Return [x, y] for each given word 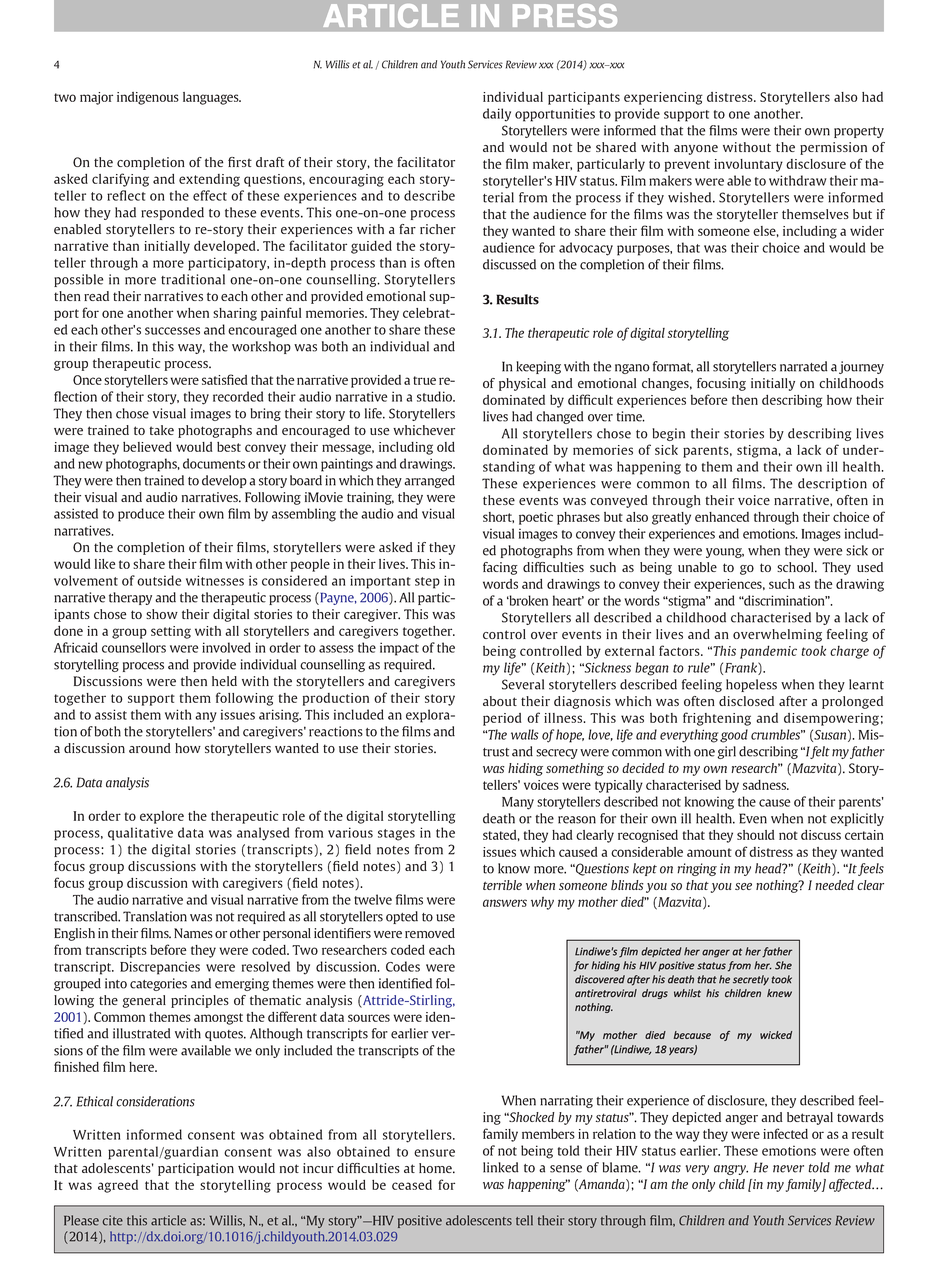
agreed [118, 1186]
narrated [804, 366]
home [436, 1168]
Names [193, 933]
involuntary [748, 165]
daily [497, 115]
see [743, 886]
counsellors [134, 647]
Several [523, 684]
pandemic [768, 652]
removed [430, 933]
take [161, 430]
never [788, 1169]
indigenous [148, 98]
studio [436, 396]
